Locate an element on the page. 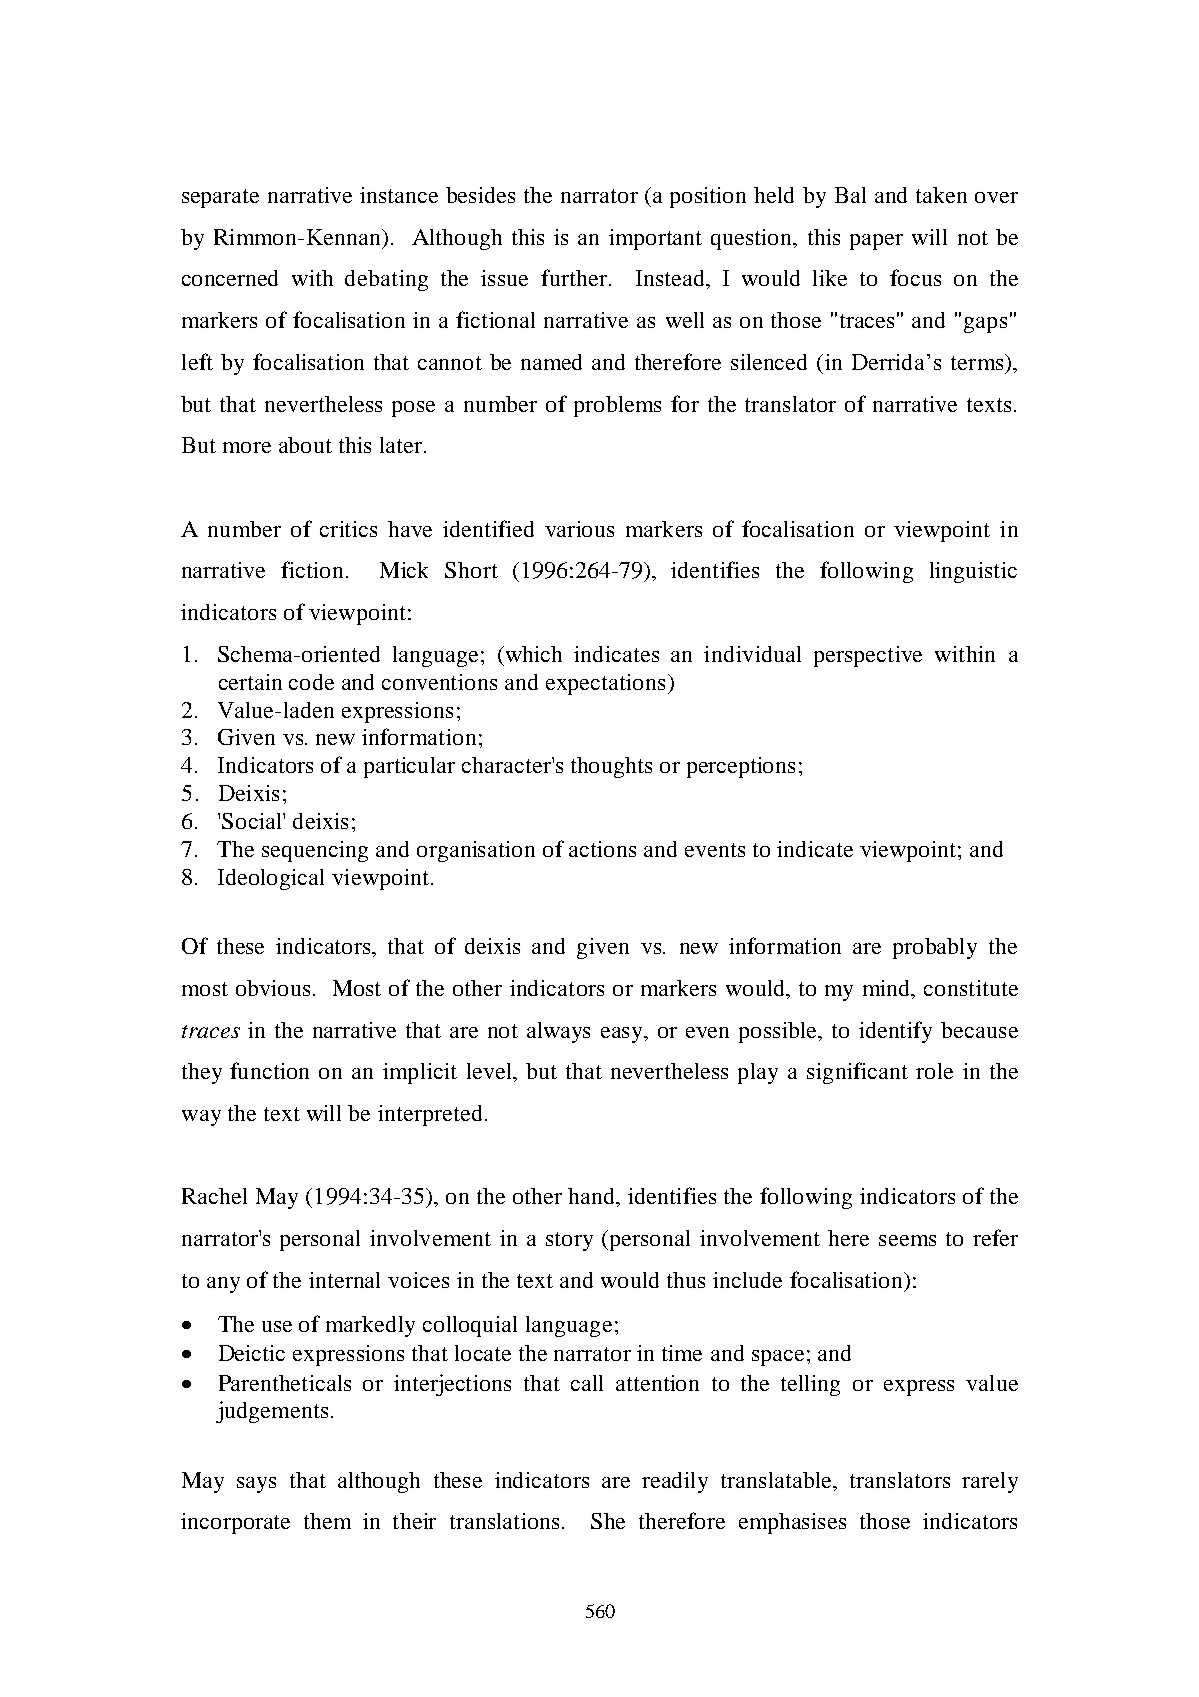 Image resolution: width=1199 pixels, height=1697 pixels. further is located at coordinates (574, 277).
